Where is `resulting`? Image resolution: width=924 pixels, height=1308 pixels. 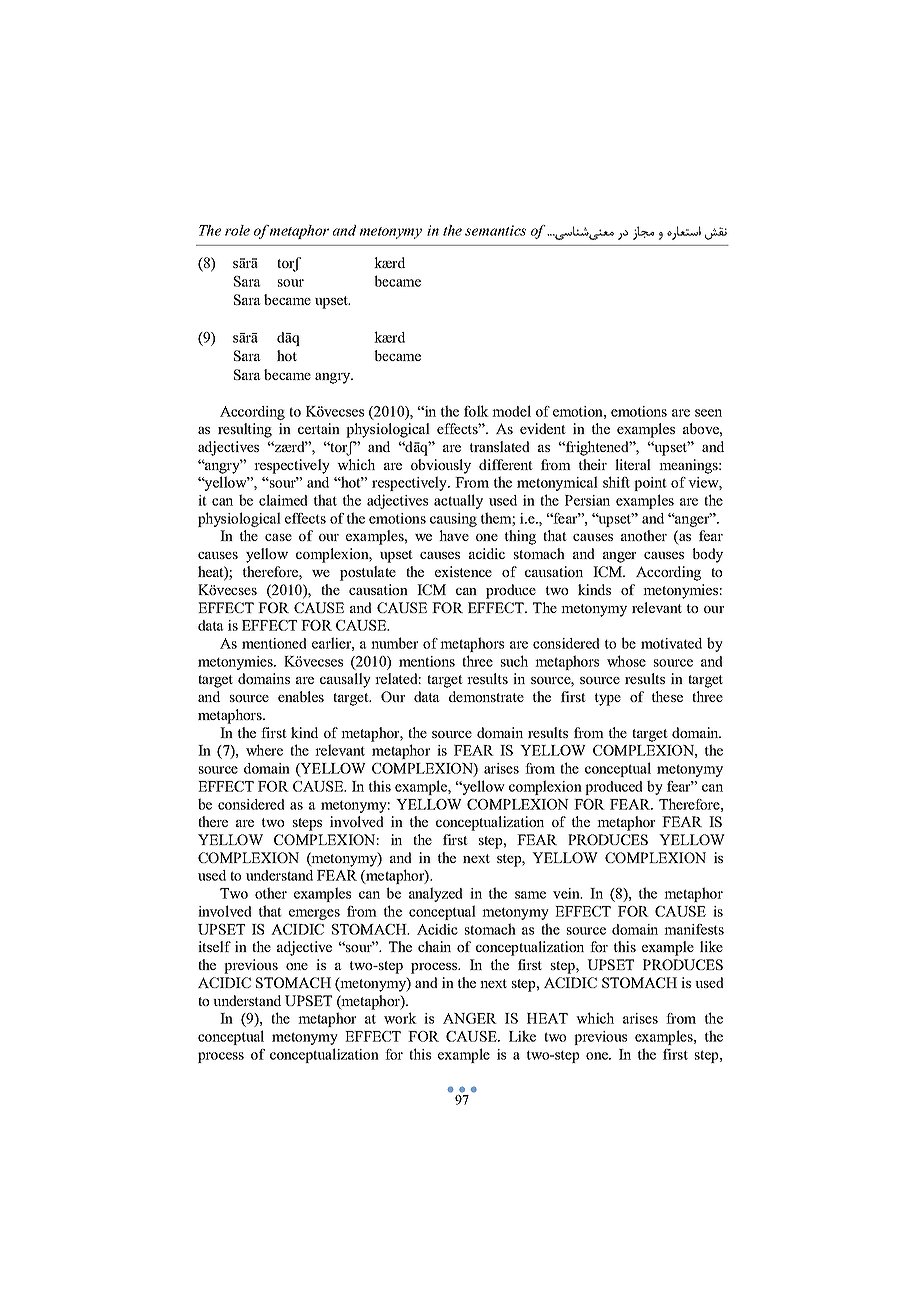 resulting is located at coordinates (245, 430).
